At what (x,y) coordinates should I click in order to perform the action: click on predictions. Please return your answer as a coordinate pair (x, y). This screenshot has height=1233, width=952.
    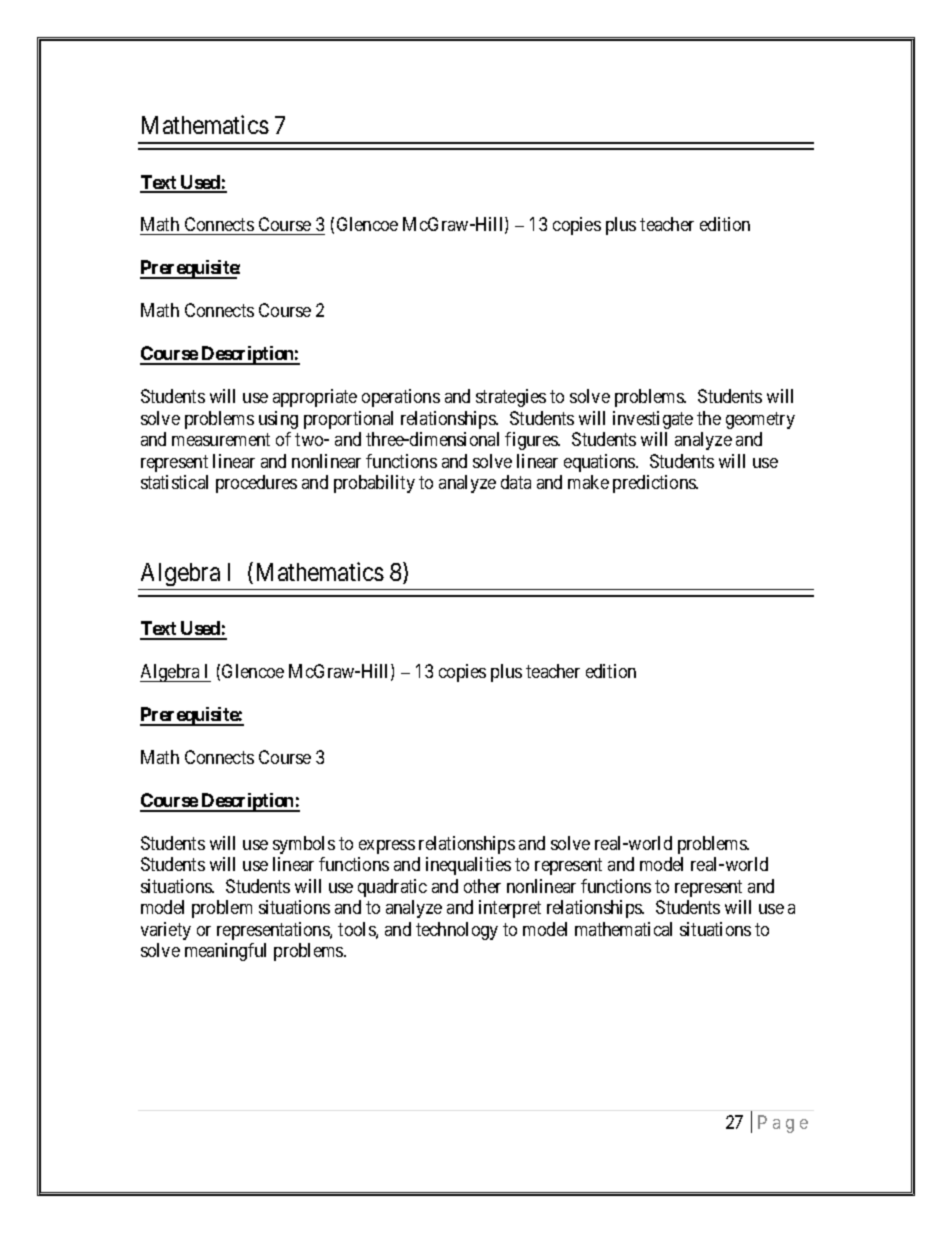
    Looking at the image, I should click on (655, 484).
